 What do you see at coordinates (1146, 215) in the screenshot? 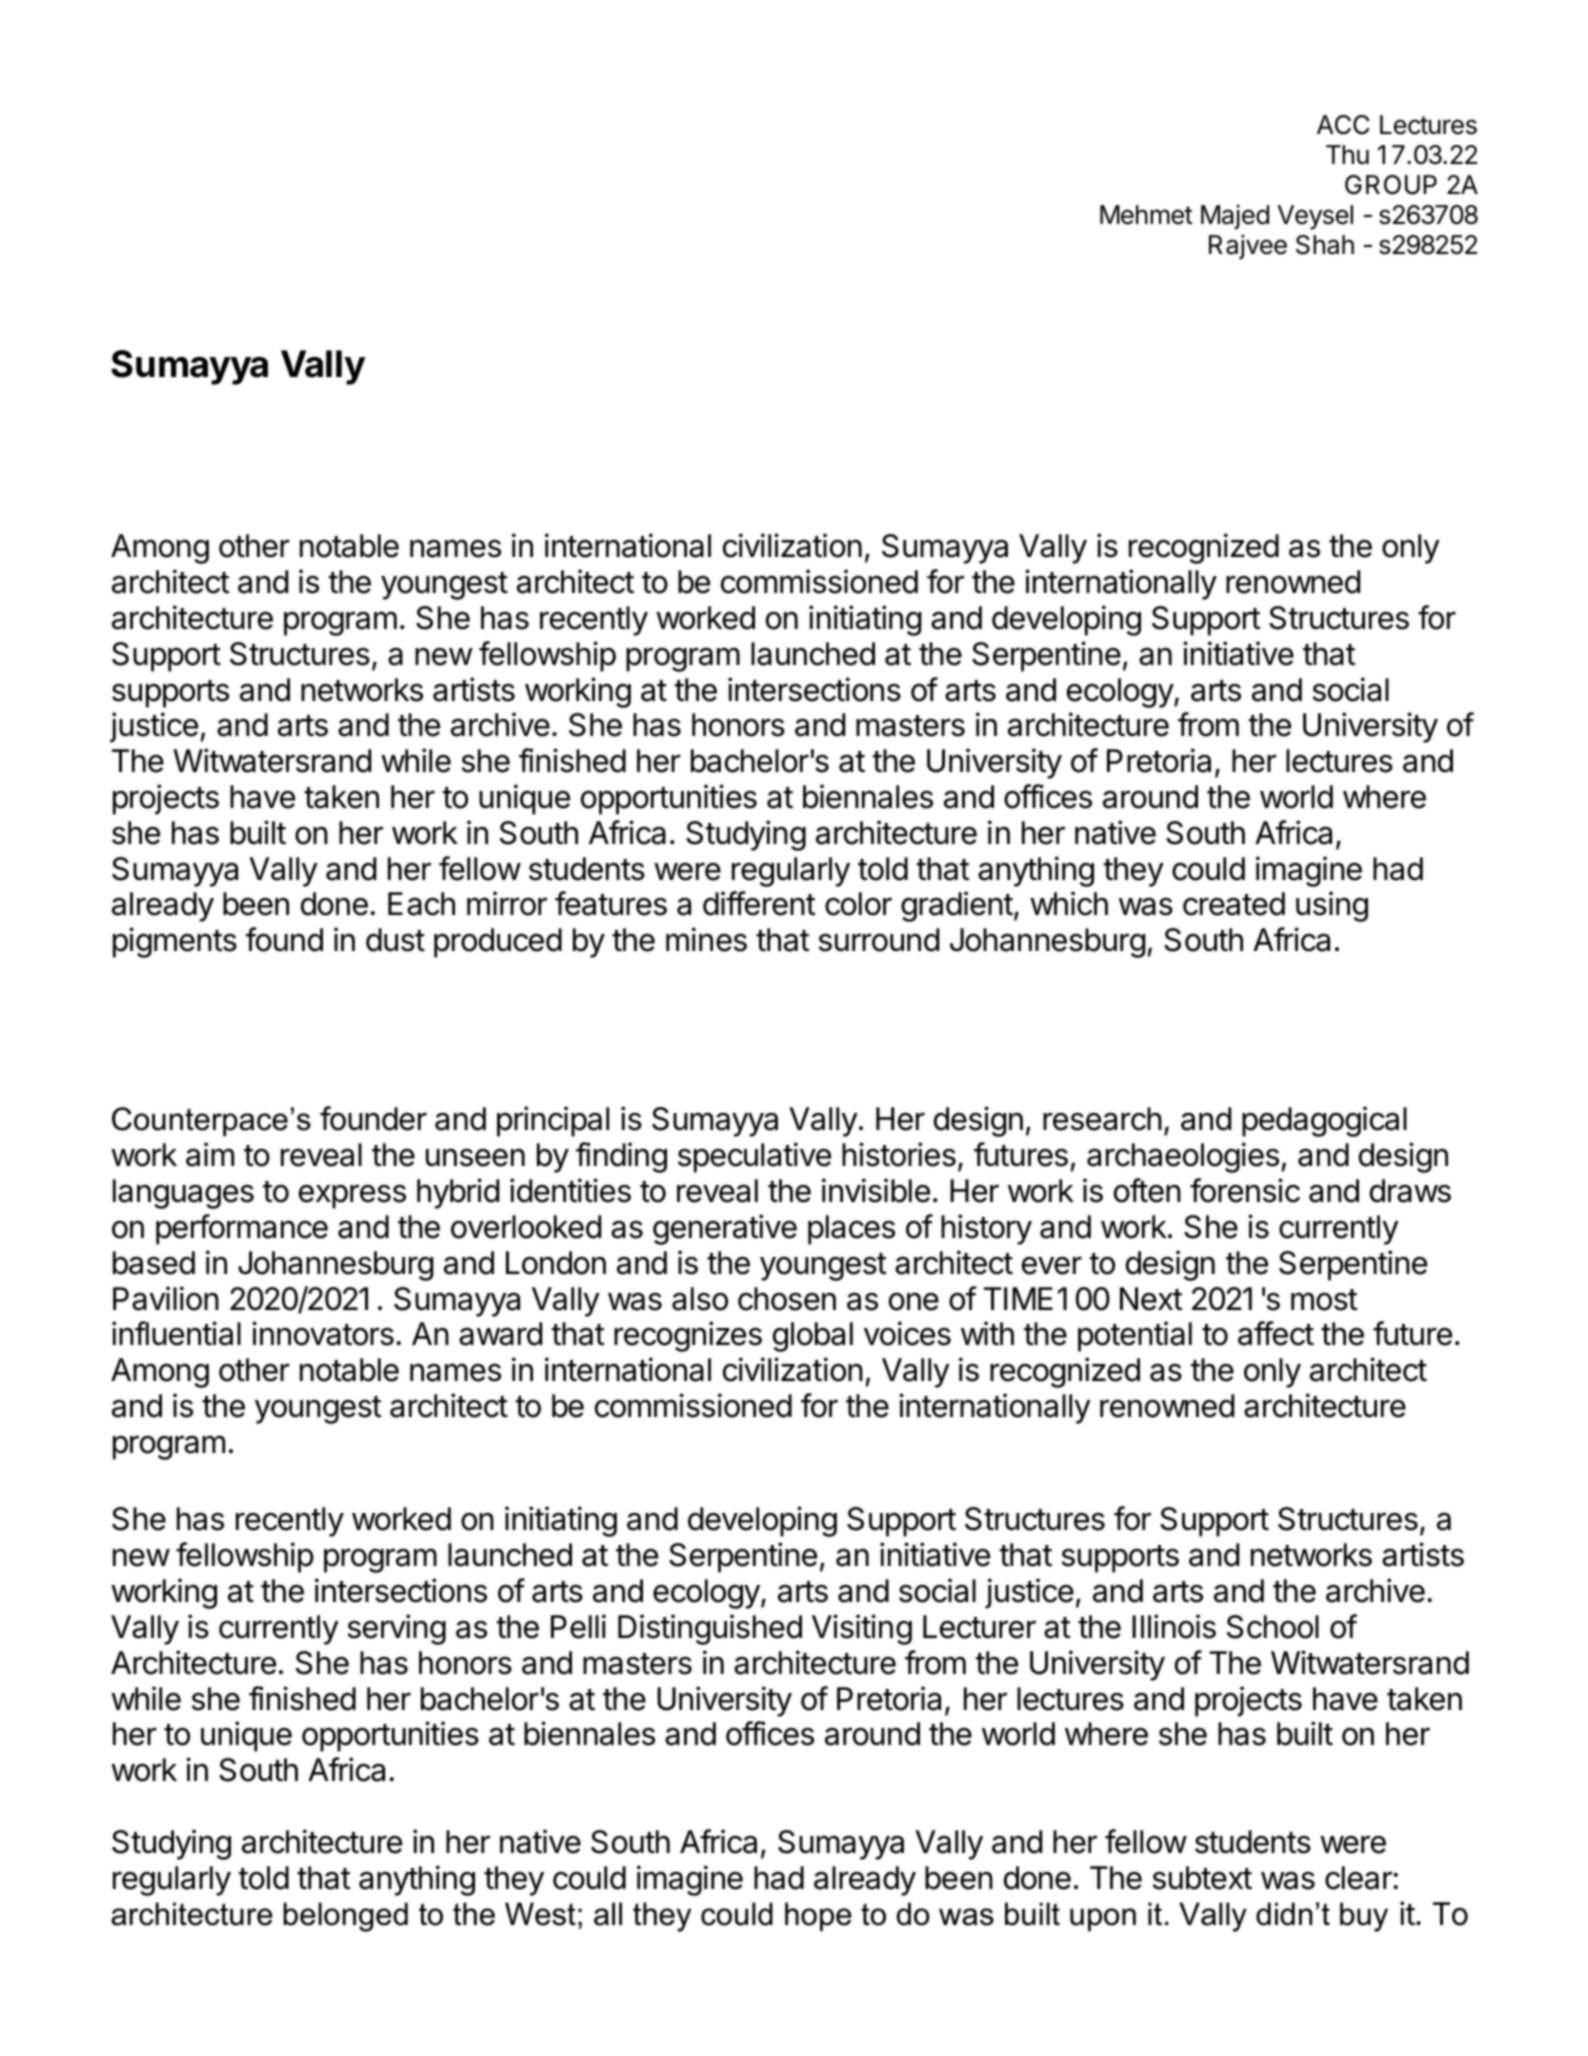
I see `Mehmet` at bounding box center [1146, 215].
